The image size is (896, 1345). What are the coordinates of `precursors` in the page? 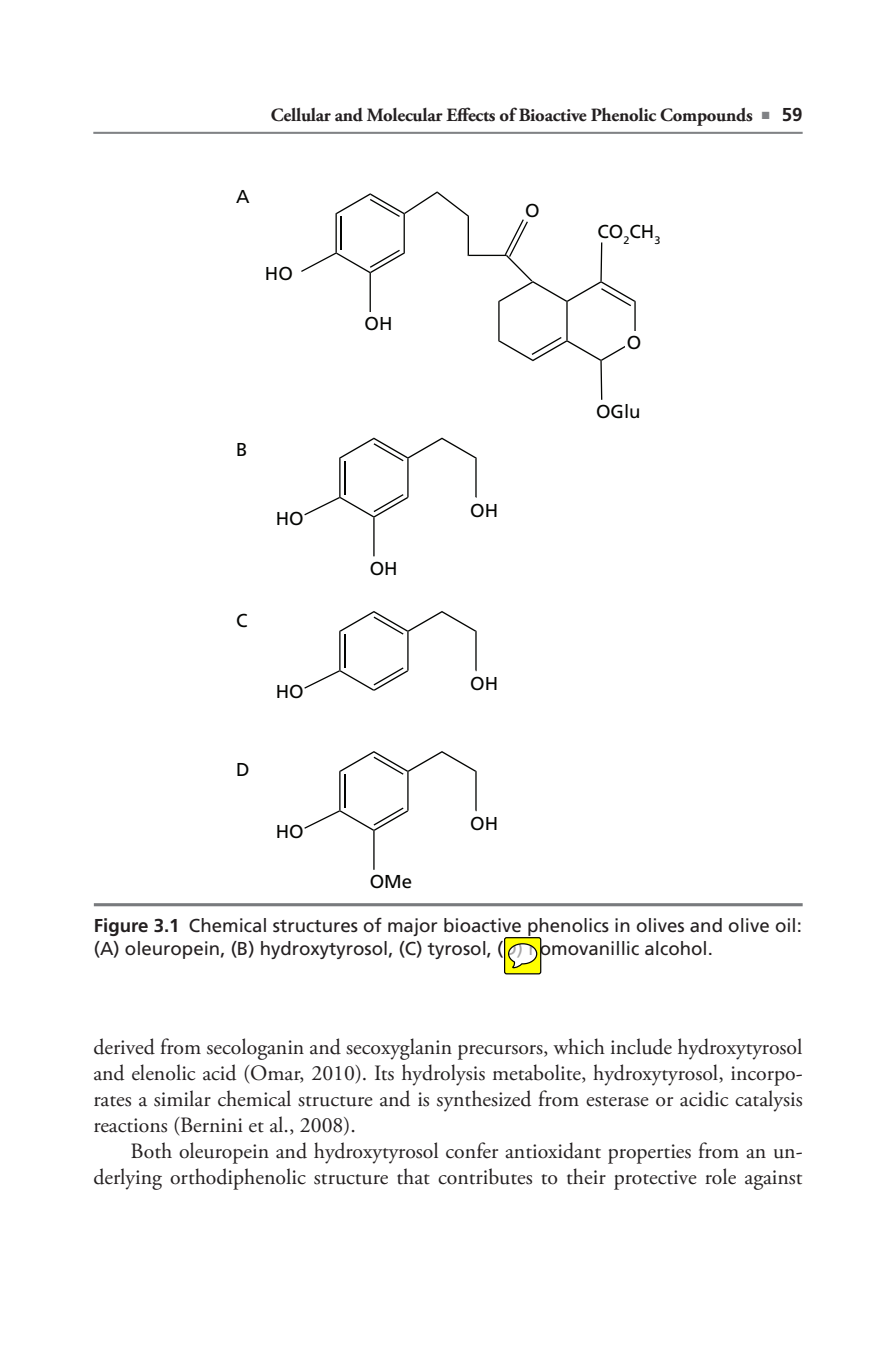 It's located at (501, 1052).
